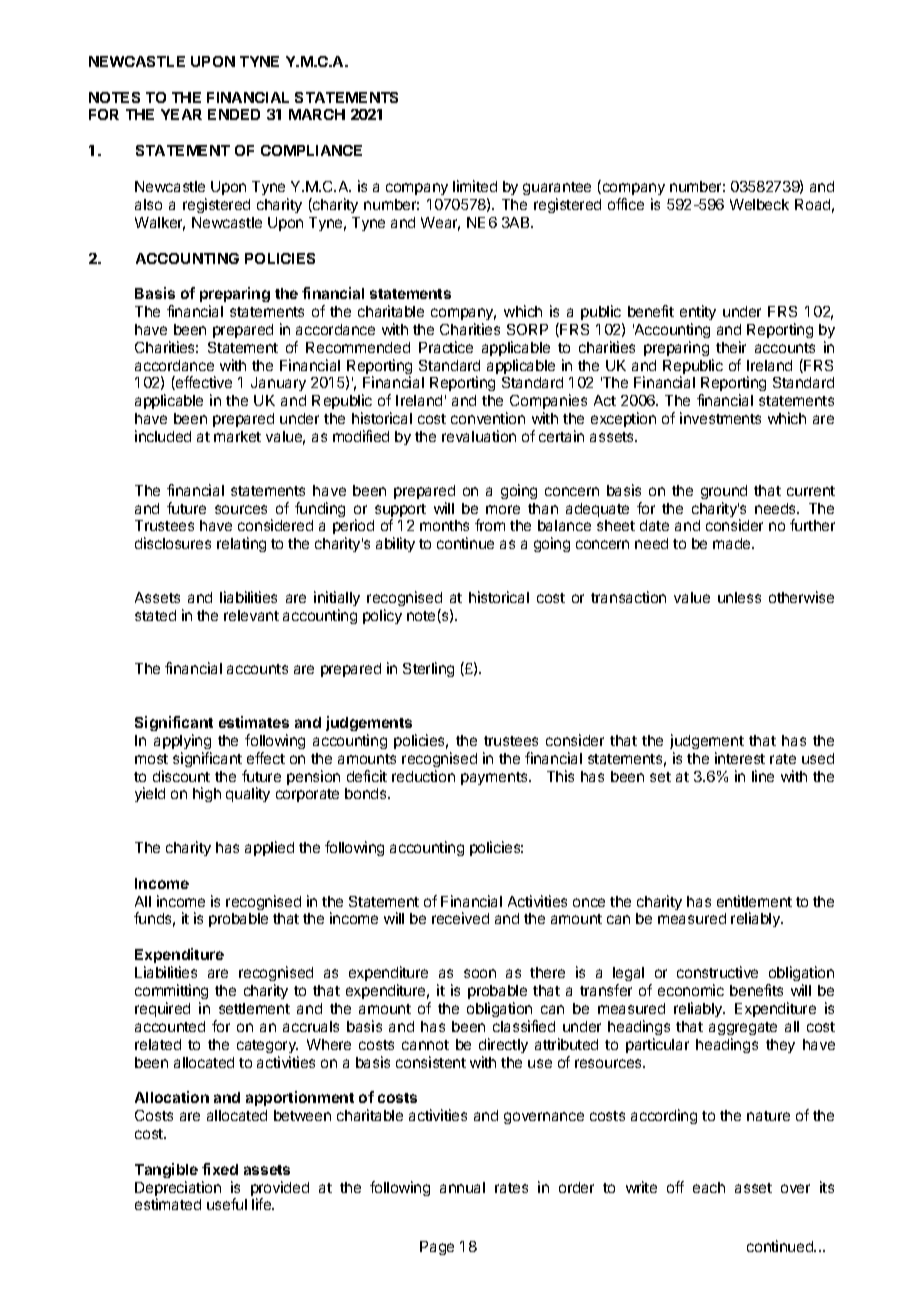  I want to click on Sterling, so click(428, 669).
